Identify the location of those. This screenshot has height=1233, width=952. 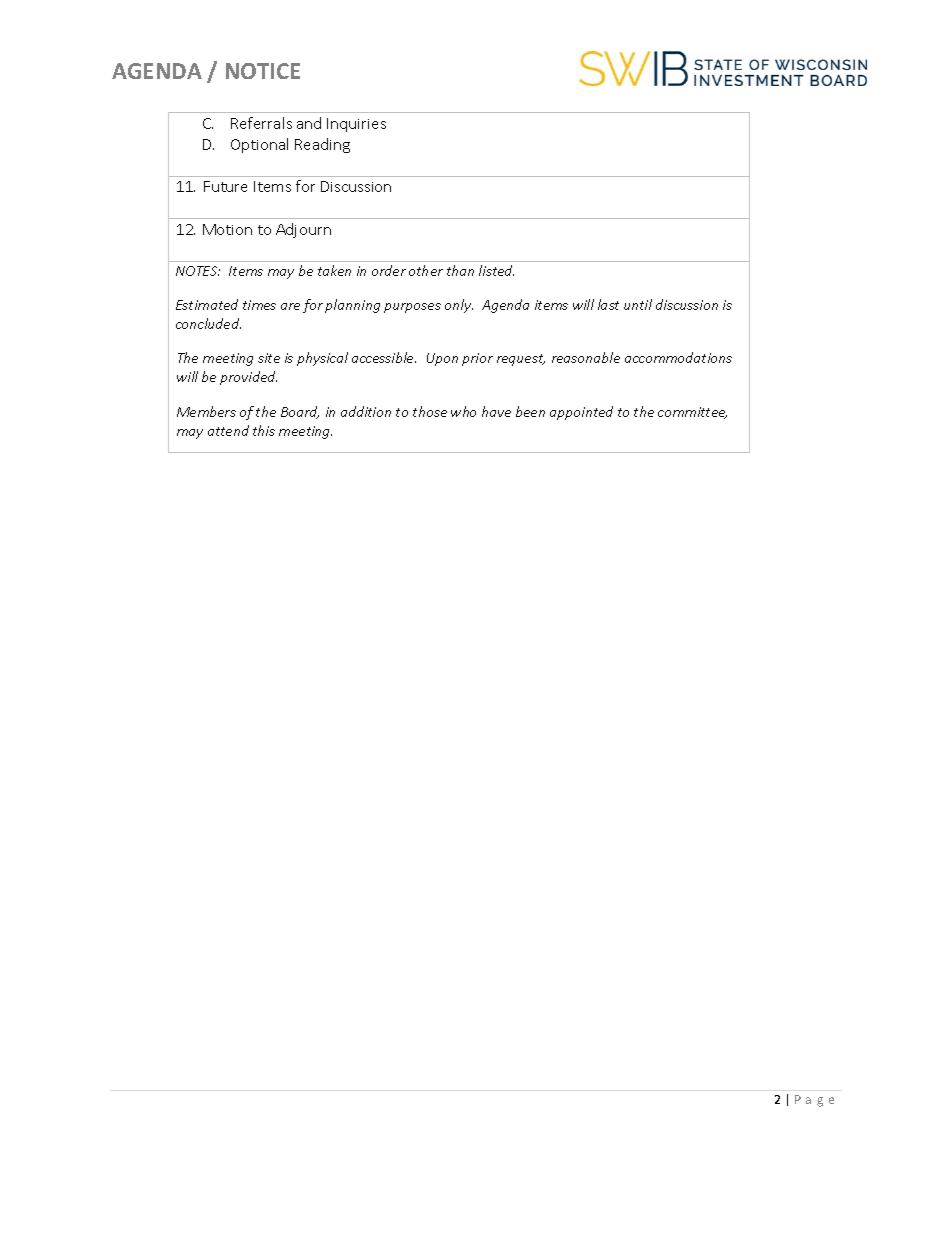
(430, 411).
